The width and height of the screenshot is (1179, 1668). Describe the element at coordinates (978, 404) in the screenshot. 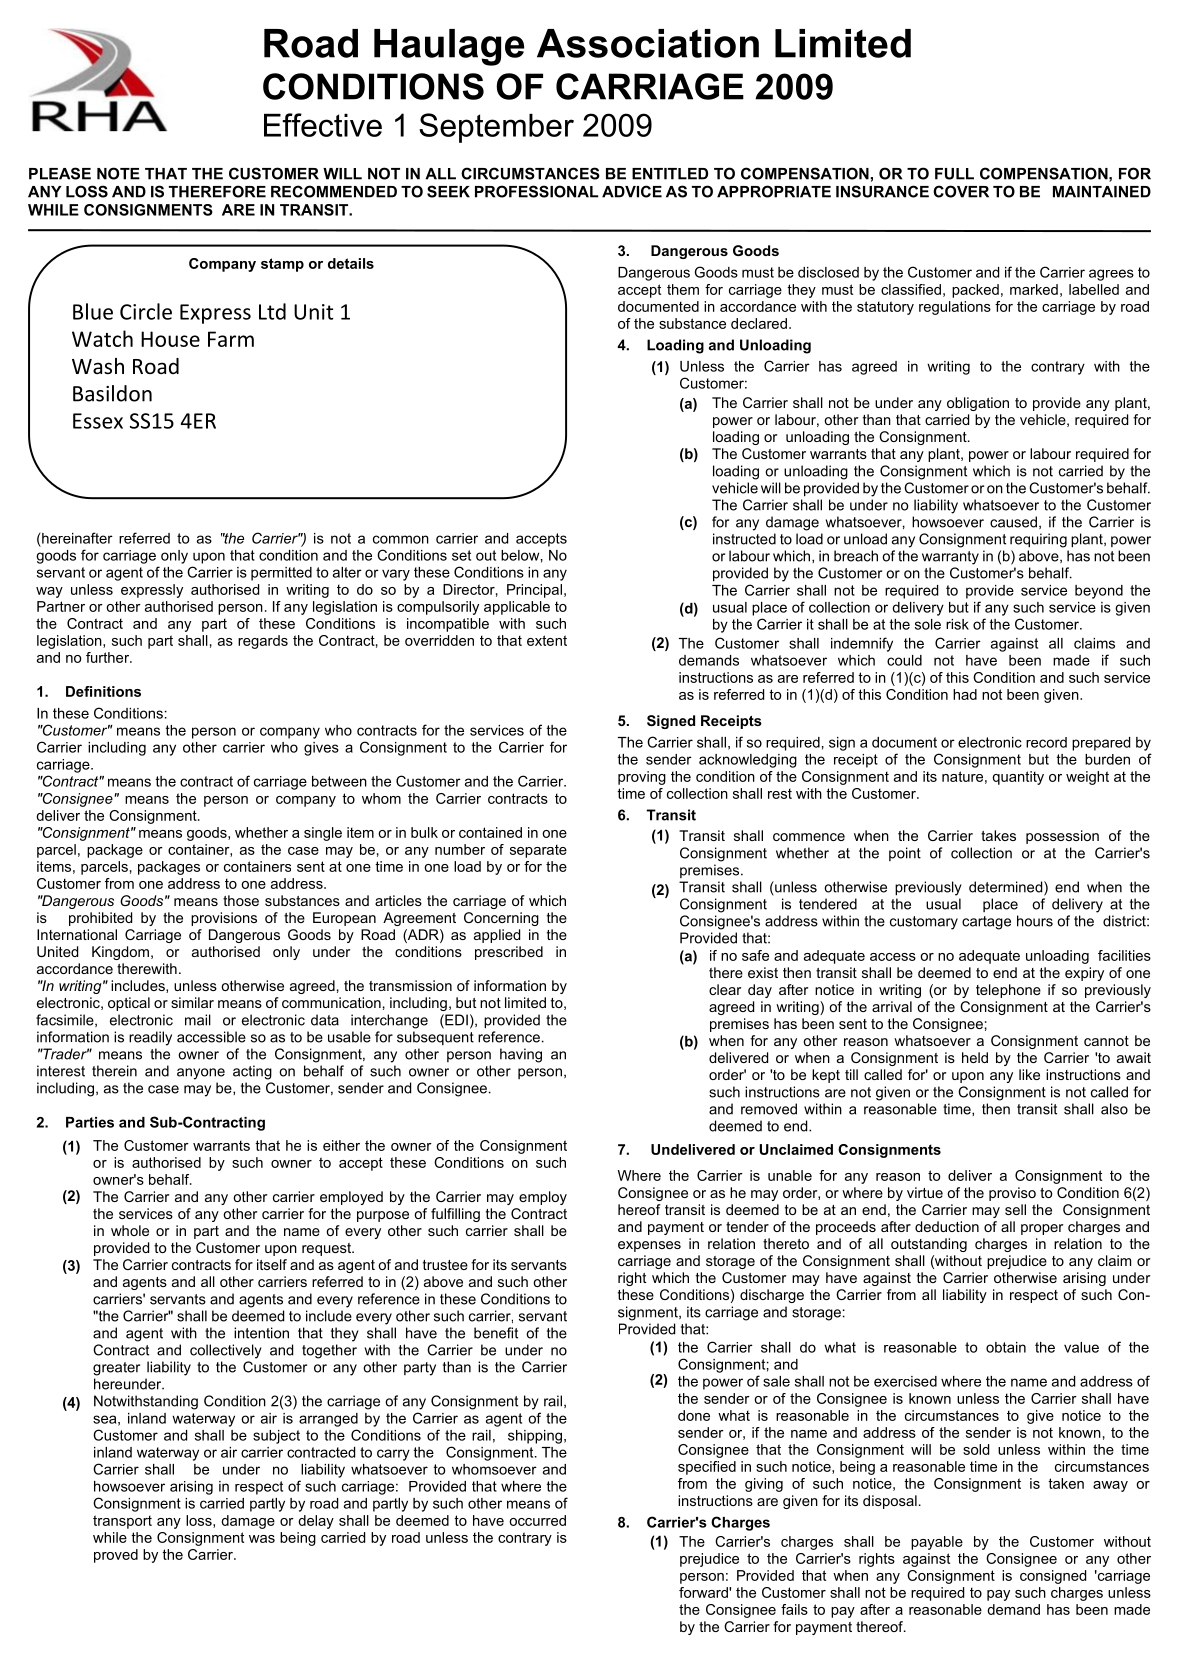

I see `obligation` at that location.
